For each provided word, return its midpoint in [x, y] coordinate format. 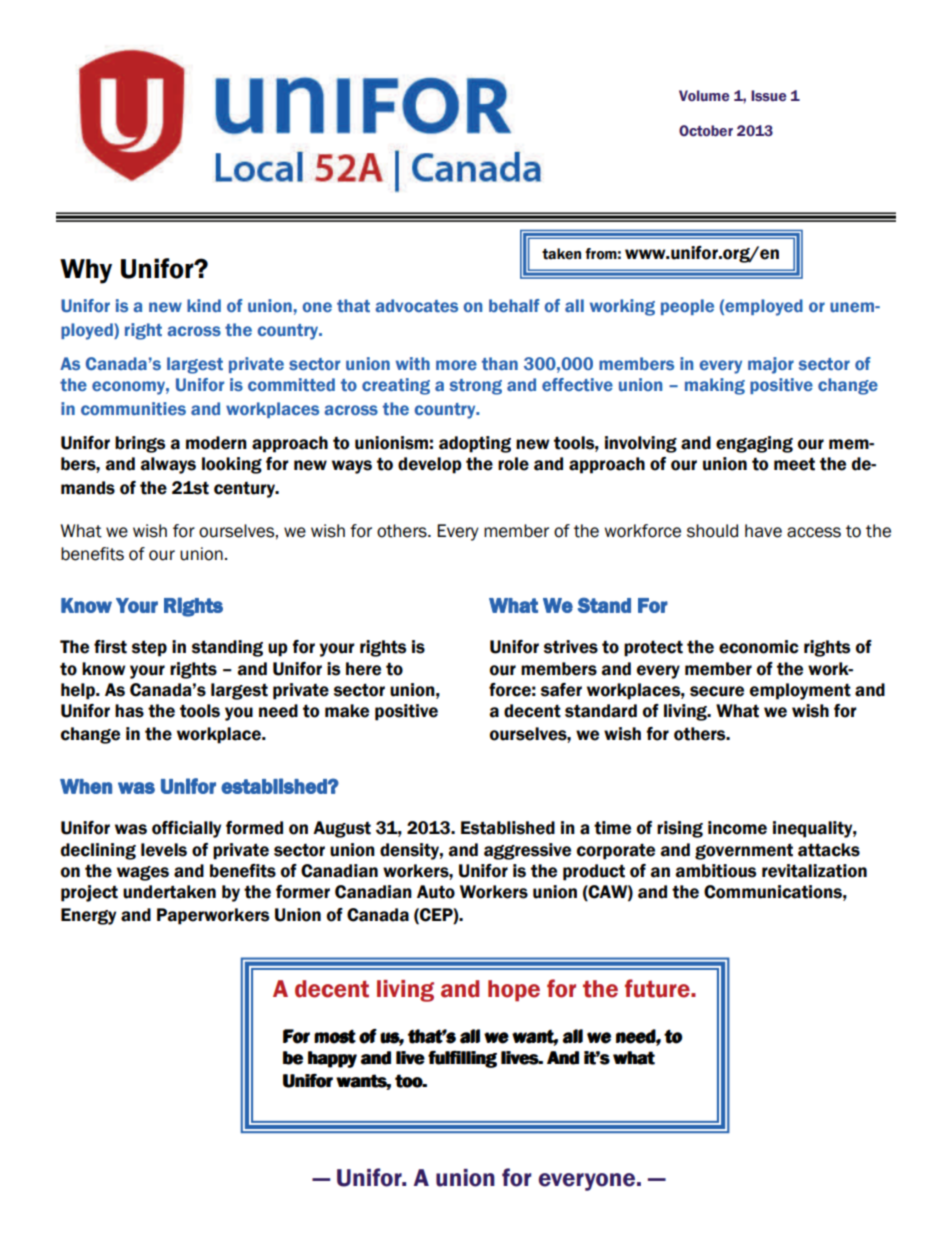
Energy [88, 916]
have [763, 531]
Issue [768, 96]
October [706, 131]
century [245, 489]
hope [514, 991]
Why [86, 271]
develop [430, 465]
